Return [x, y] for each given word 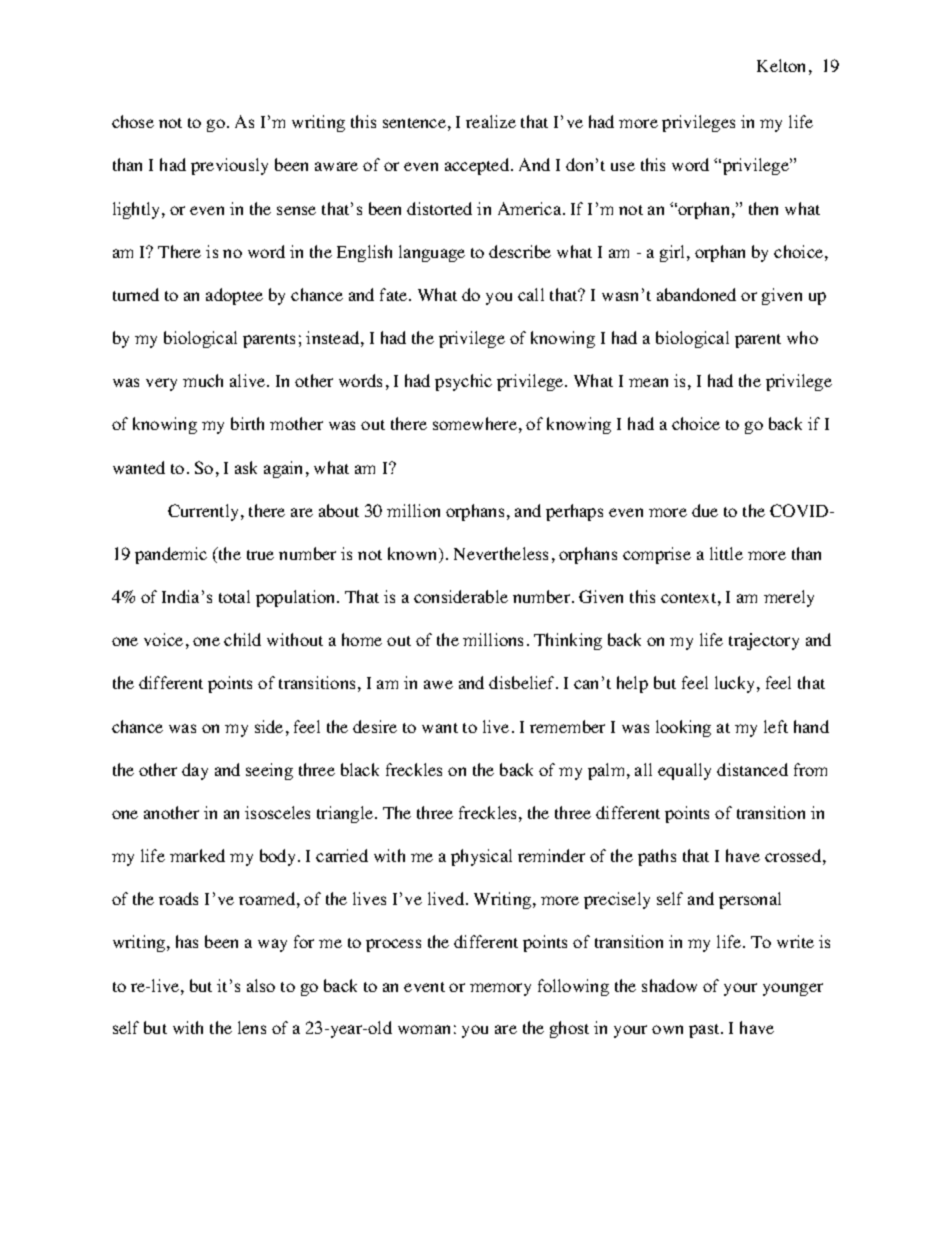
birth [247, 423]
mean [648, 382]
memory [500, 989]
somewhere [475, 423]
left [776, 726]
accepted [478, 166]
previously [229, 166]
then [763, 208]
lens [252, 1027]
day [195, 771]
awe [438, 684]
